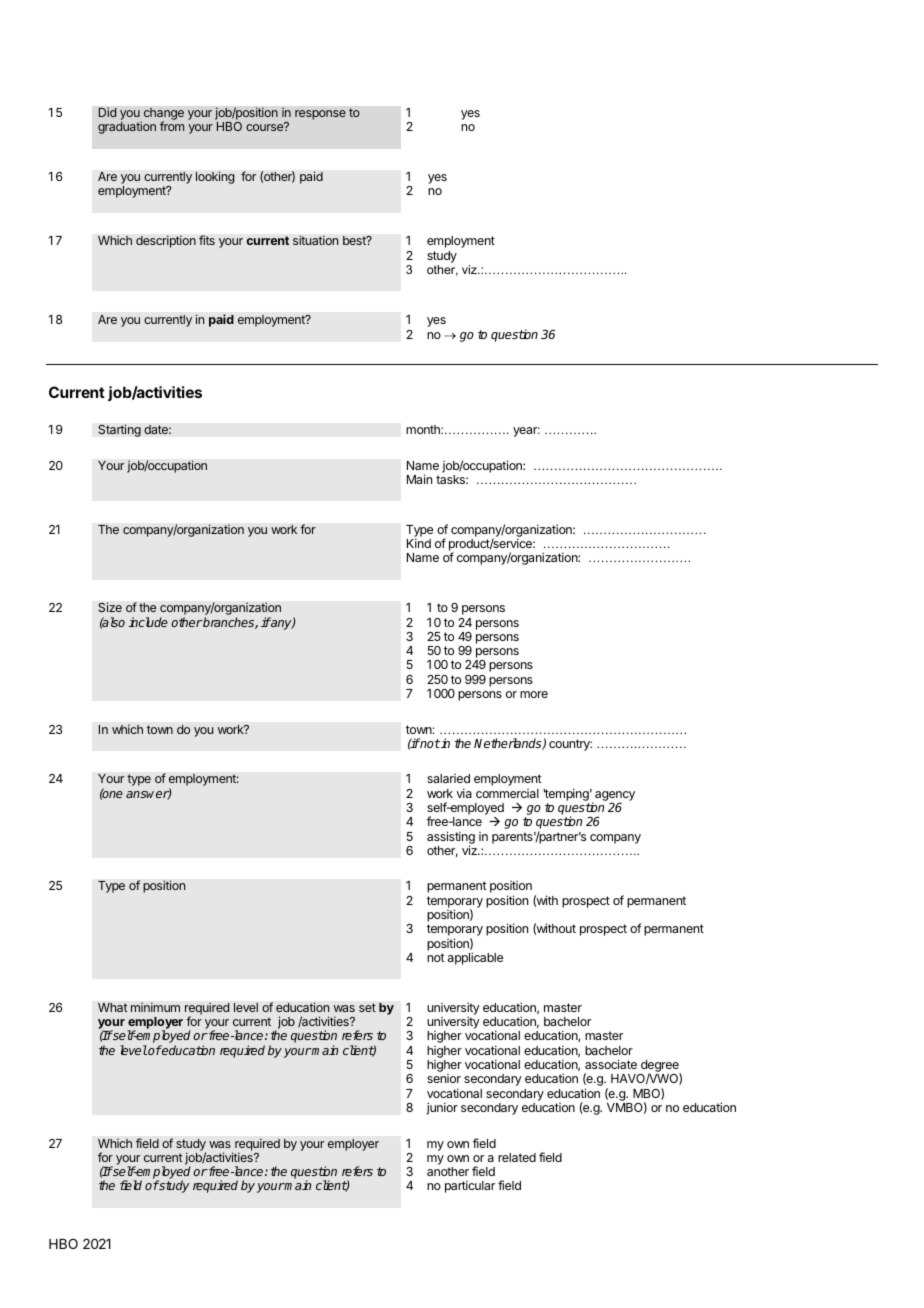 The width and height of the screenshot is (924, 1308). Describe the element at coordinates (419, 543) in the screenshot. I see `Kind` at that location.
